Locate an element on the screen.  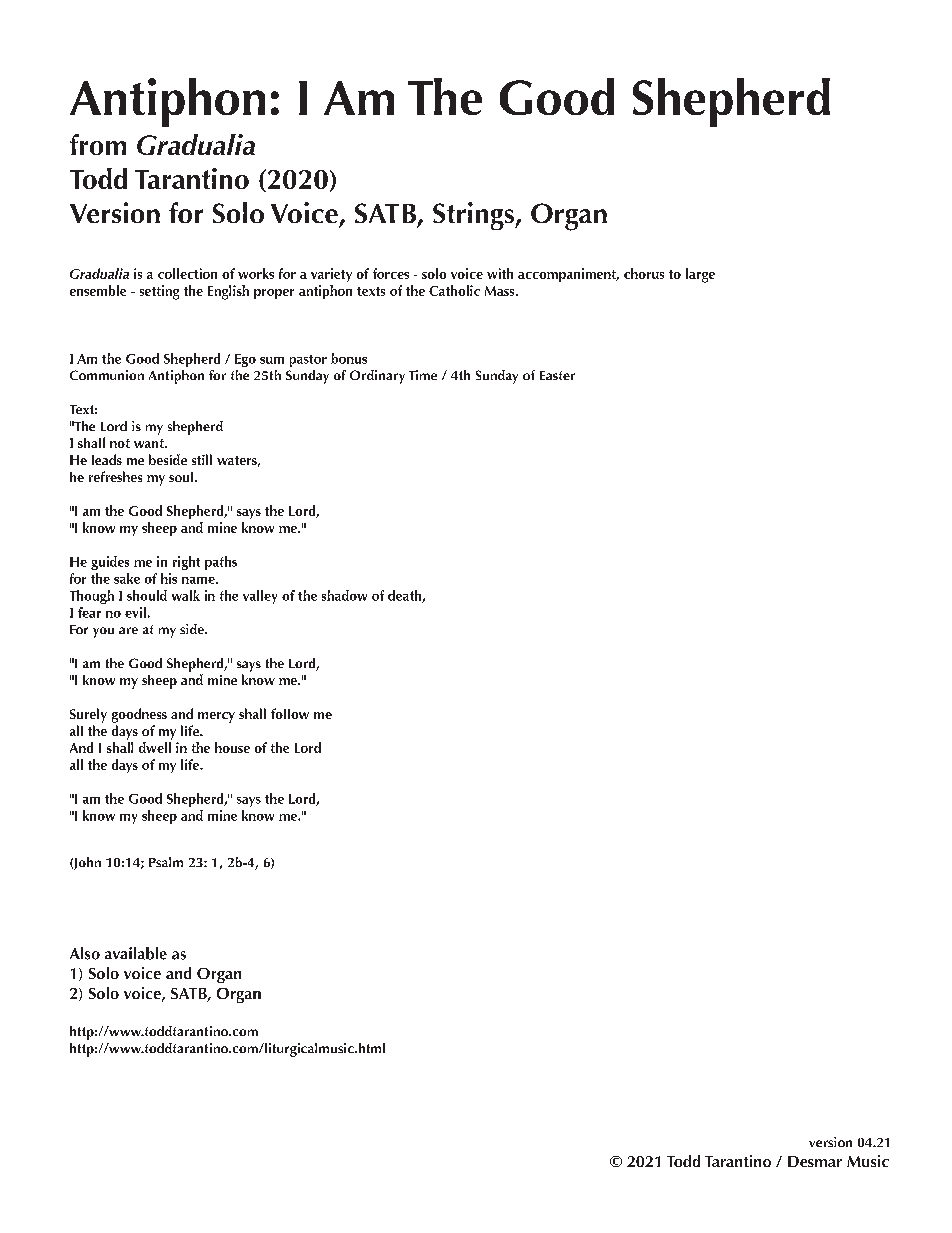
right is located at coordinates (186, 563).
